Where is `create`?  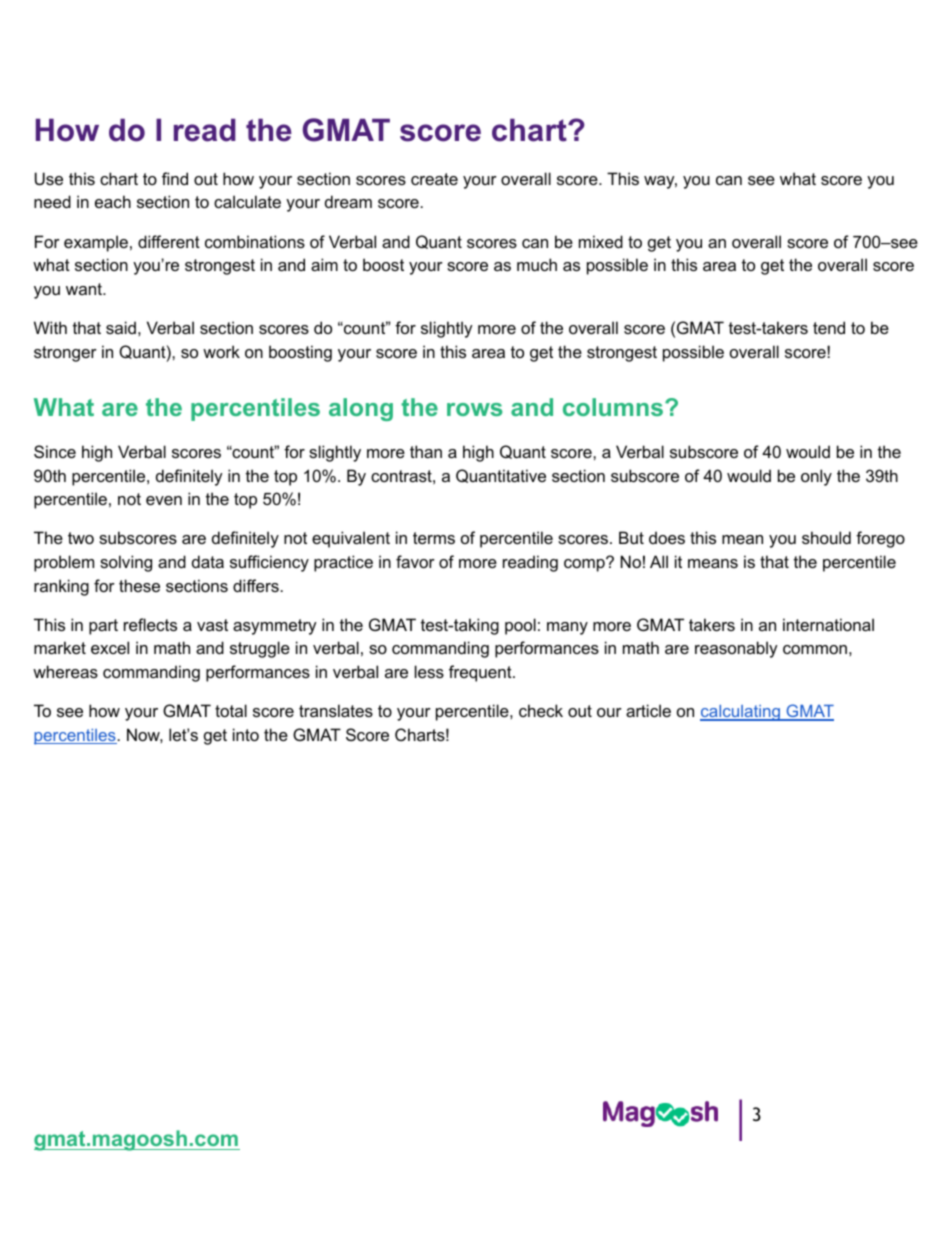 create is located at coordinates (434, 179).
